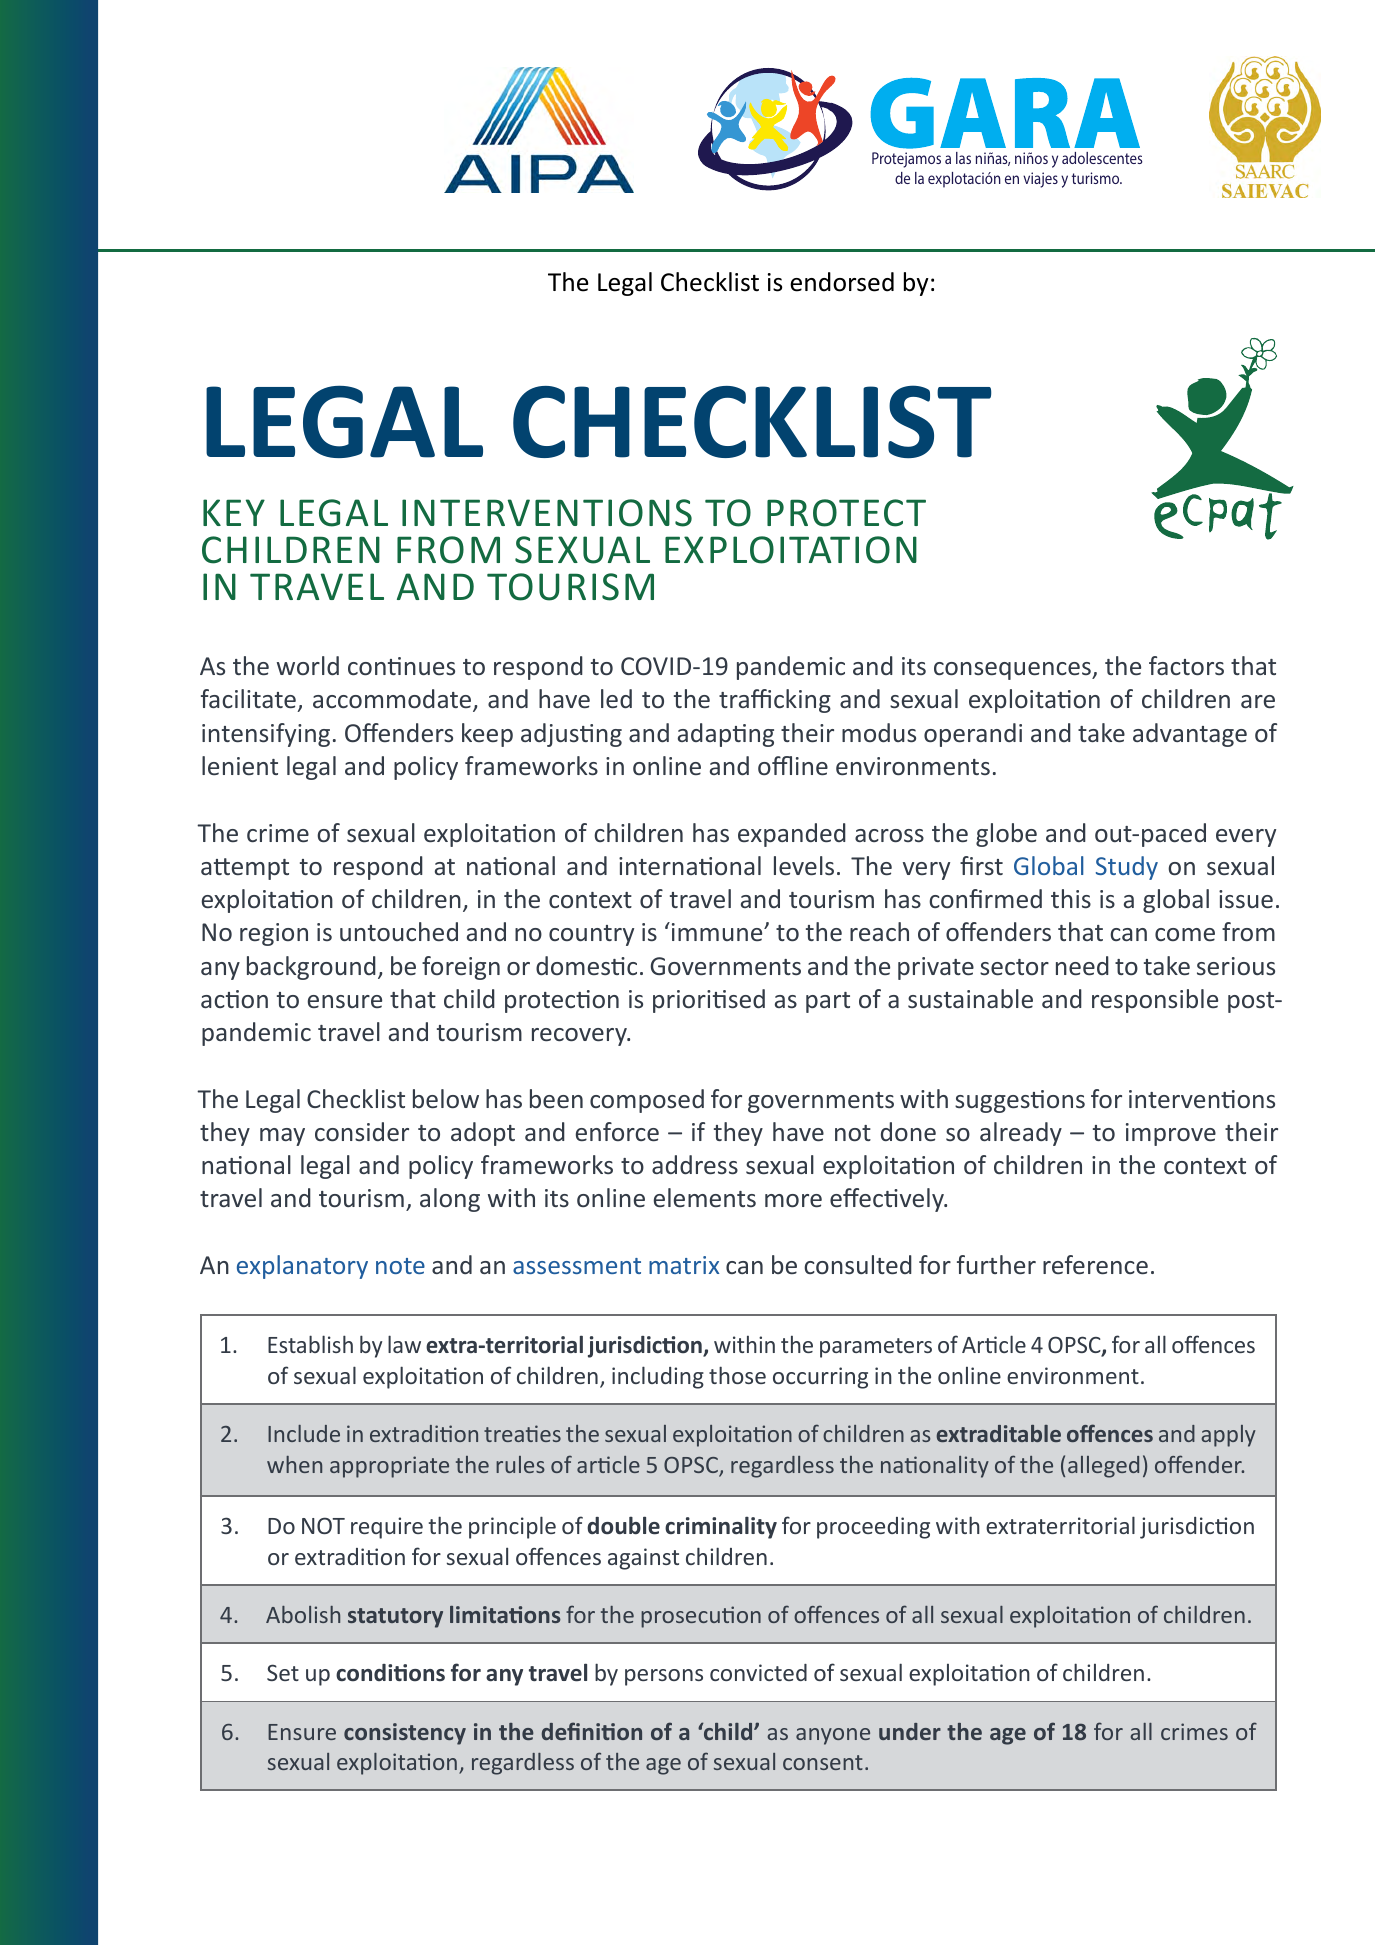 The height and width of the screenshot is (1945, 1375). Describe the element at coordinates (401, 666) in the screenshot. I see `continues` at that location.
